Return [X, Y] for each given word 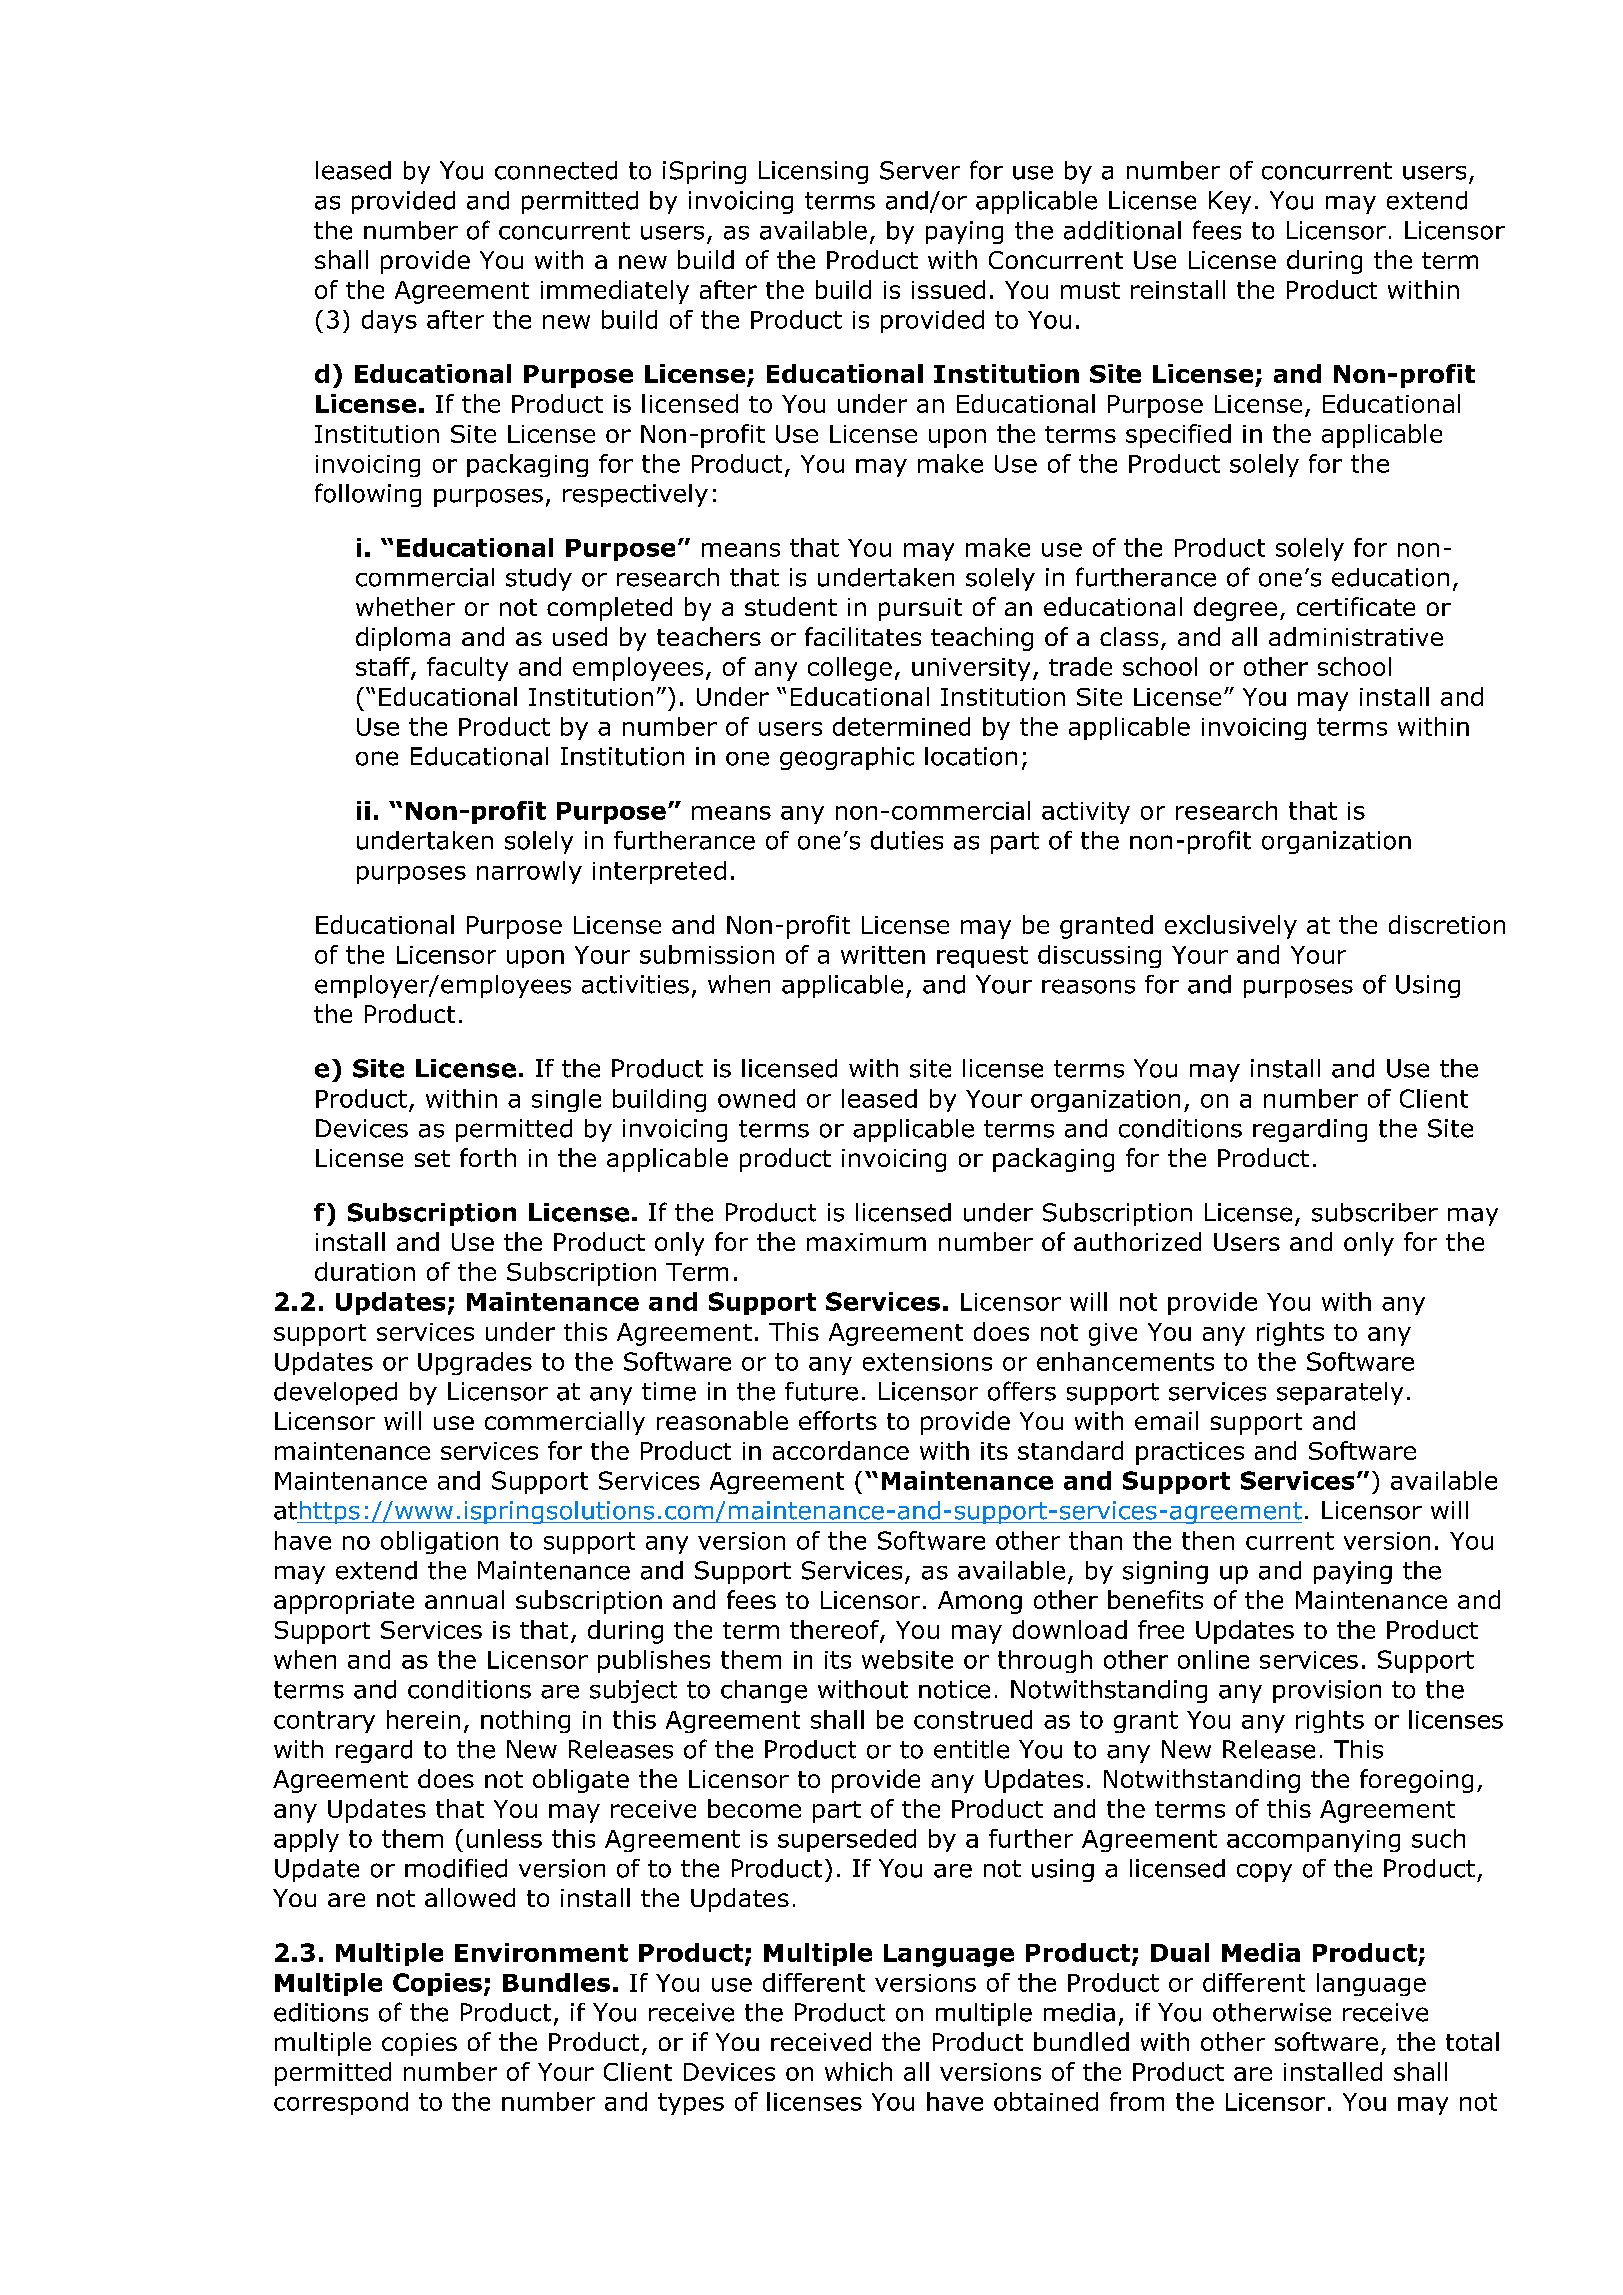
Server [920, 170]
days [389, 321]
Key [1230, 202]
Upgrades [475, 1363]
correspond [341, 2103]
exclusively [1231, 927]
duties [907, 840]
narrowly [529, 872]
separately [1340, 1393]
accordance [841, 1450]
